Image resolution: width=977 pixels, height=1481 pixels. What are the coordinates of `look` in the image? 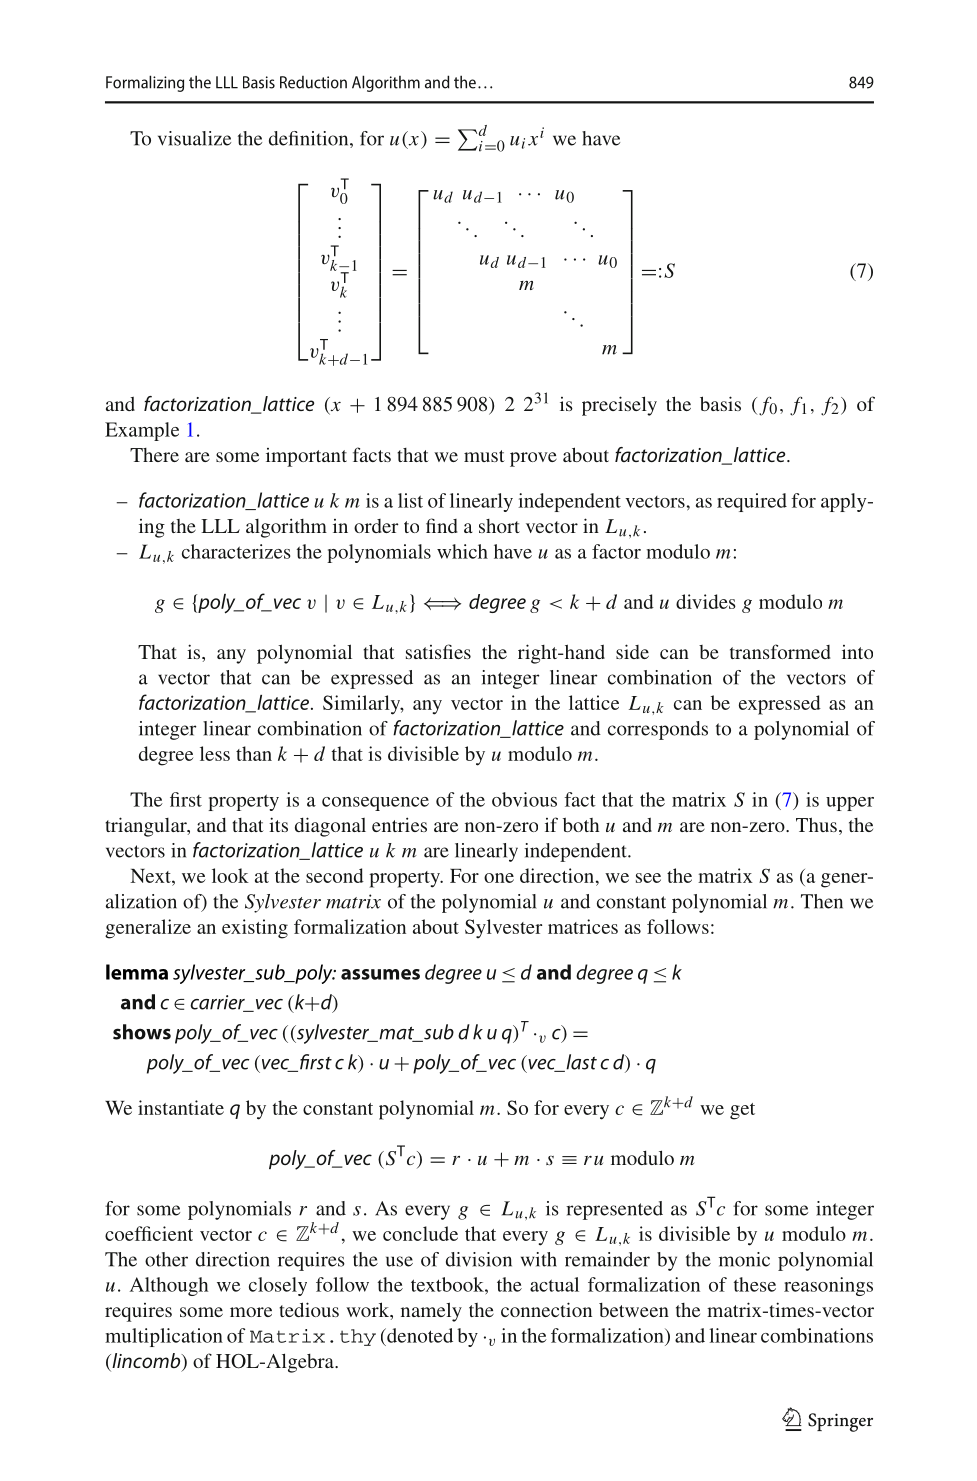 It's located at (230, 875).
